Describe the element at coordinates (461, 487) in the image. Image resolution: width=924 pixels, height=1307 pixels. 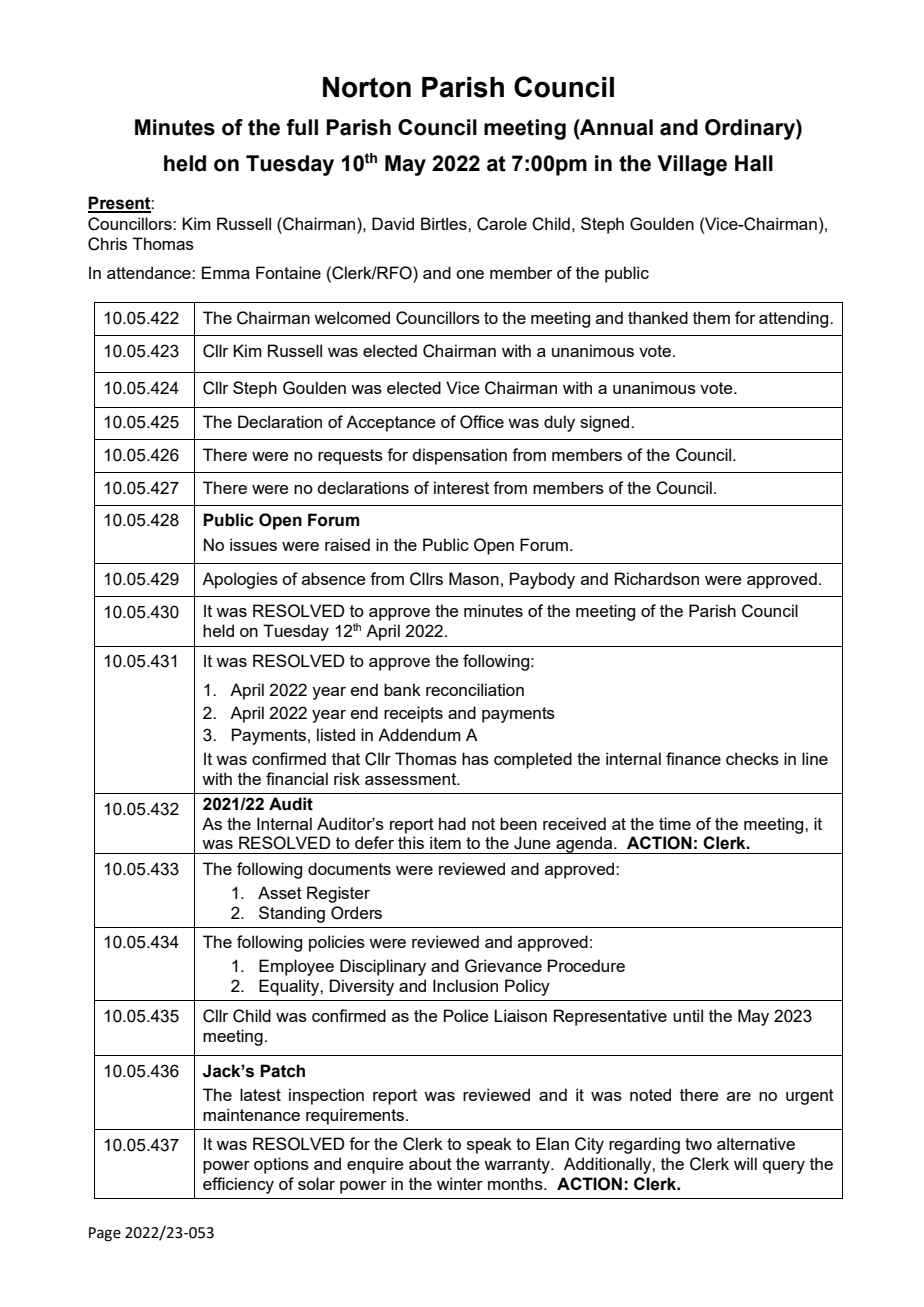
I see `interest` at that location.
